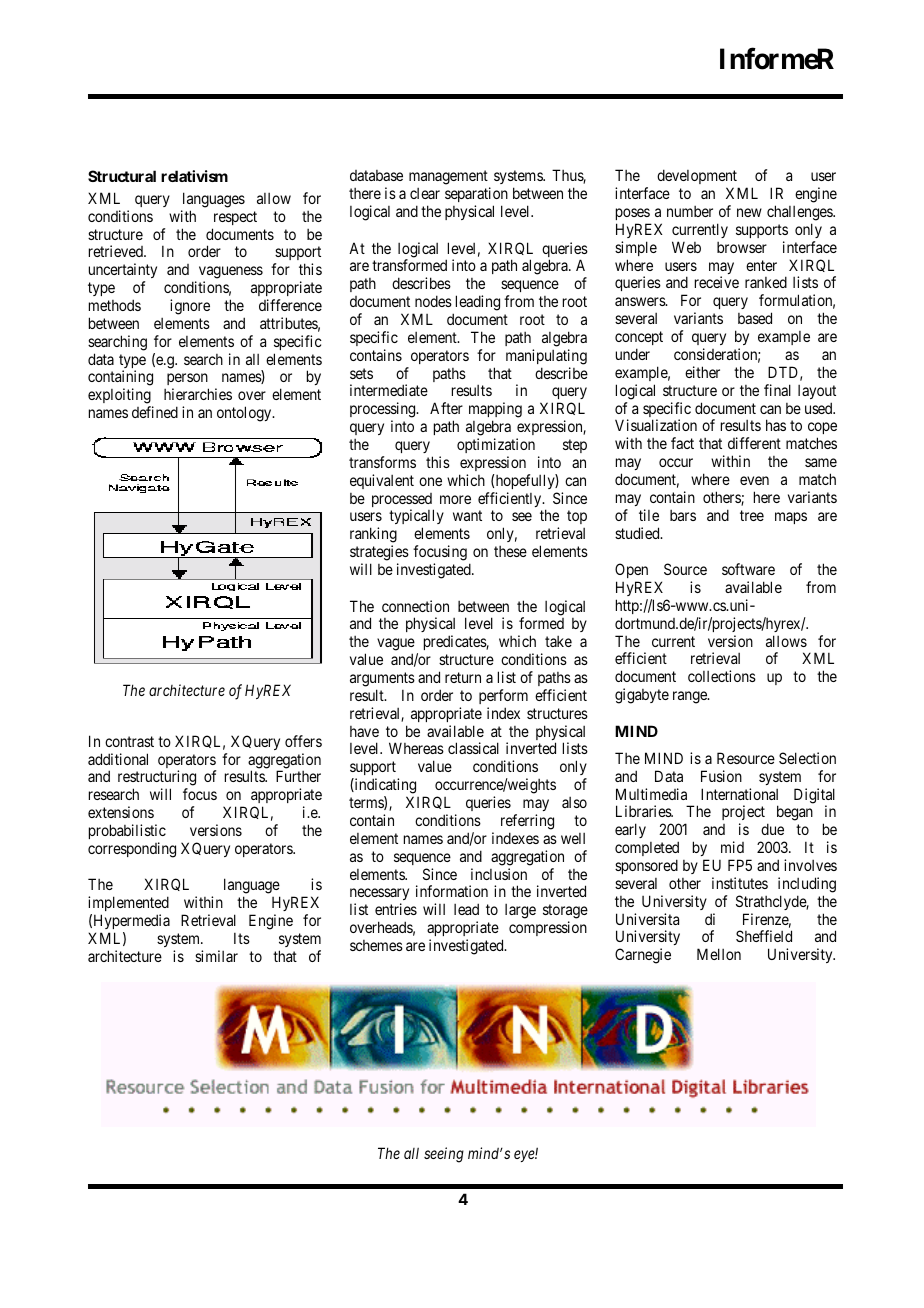  What do you see at coordinates (643, 956) in the screenshot?
I see `Carnegie` at bounding box center [643, 956].
